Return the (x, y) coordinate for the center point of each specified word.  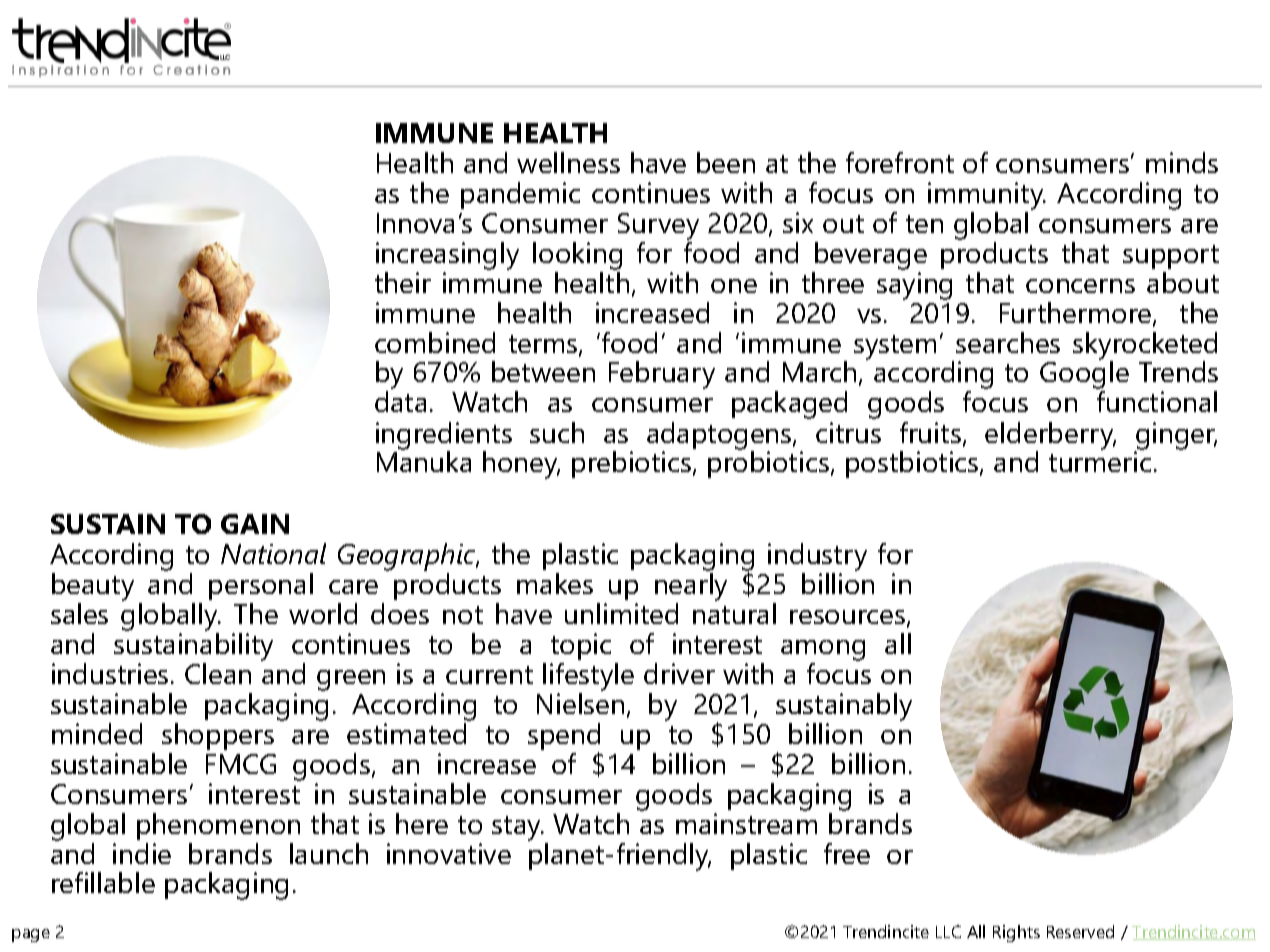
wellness (568, 162)
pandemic (520, 195)
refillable (103, 882)
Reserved (1080, 931)
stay (517, 828)
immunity (987, 196)
